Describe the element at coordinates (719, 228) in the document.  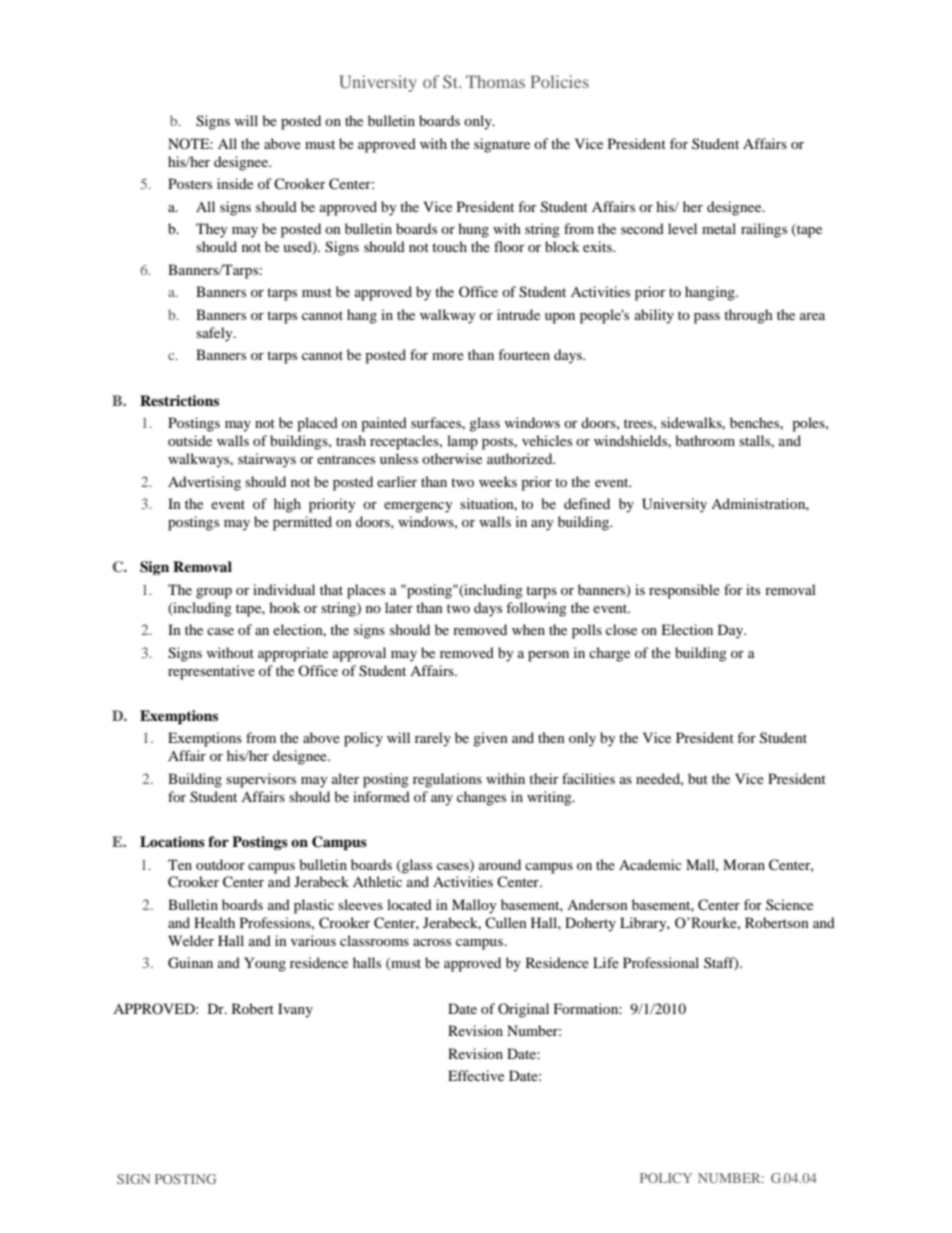
I see `metal` at that location.
